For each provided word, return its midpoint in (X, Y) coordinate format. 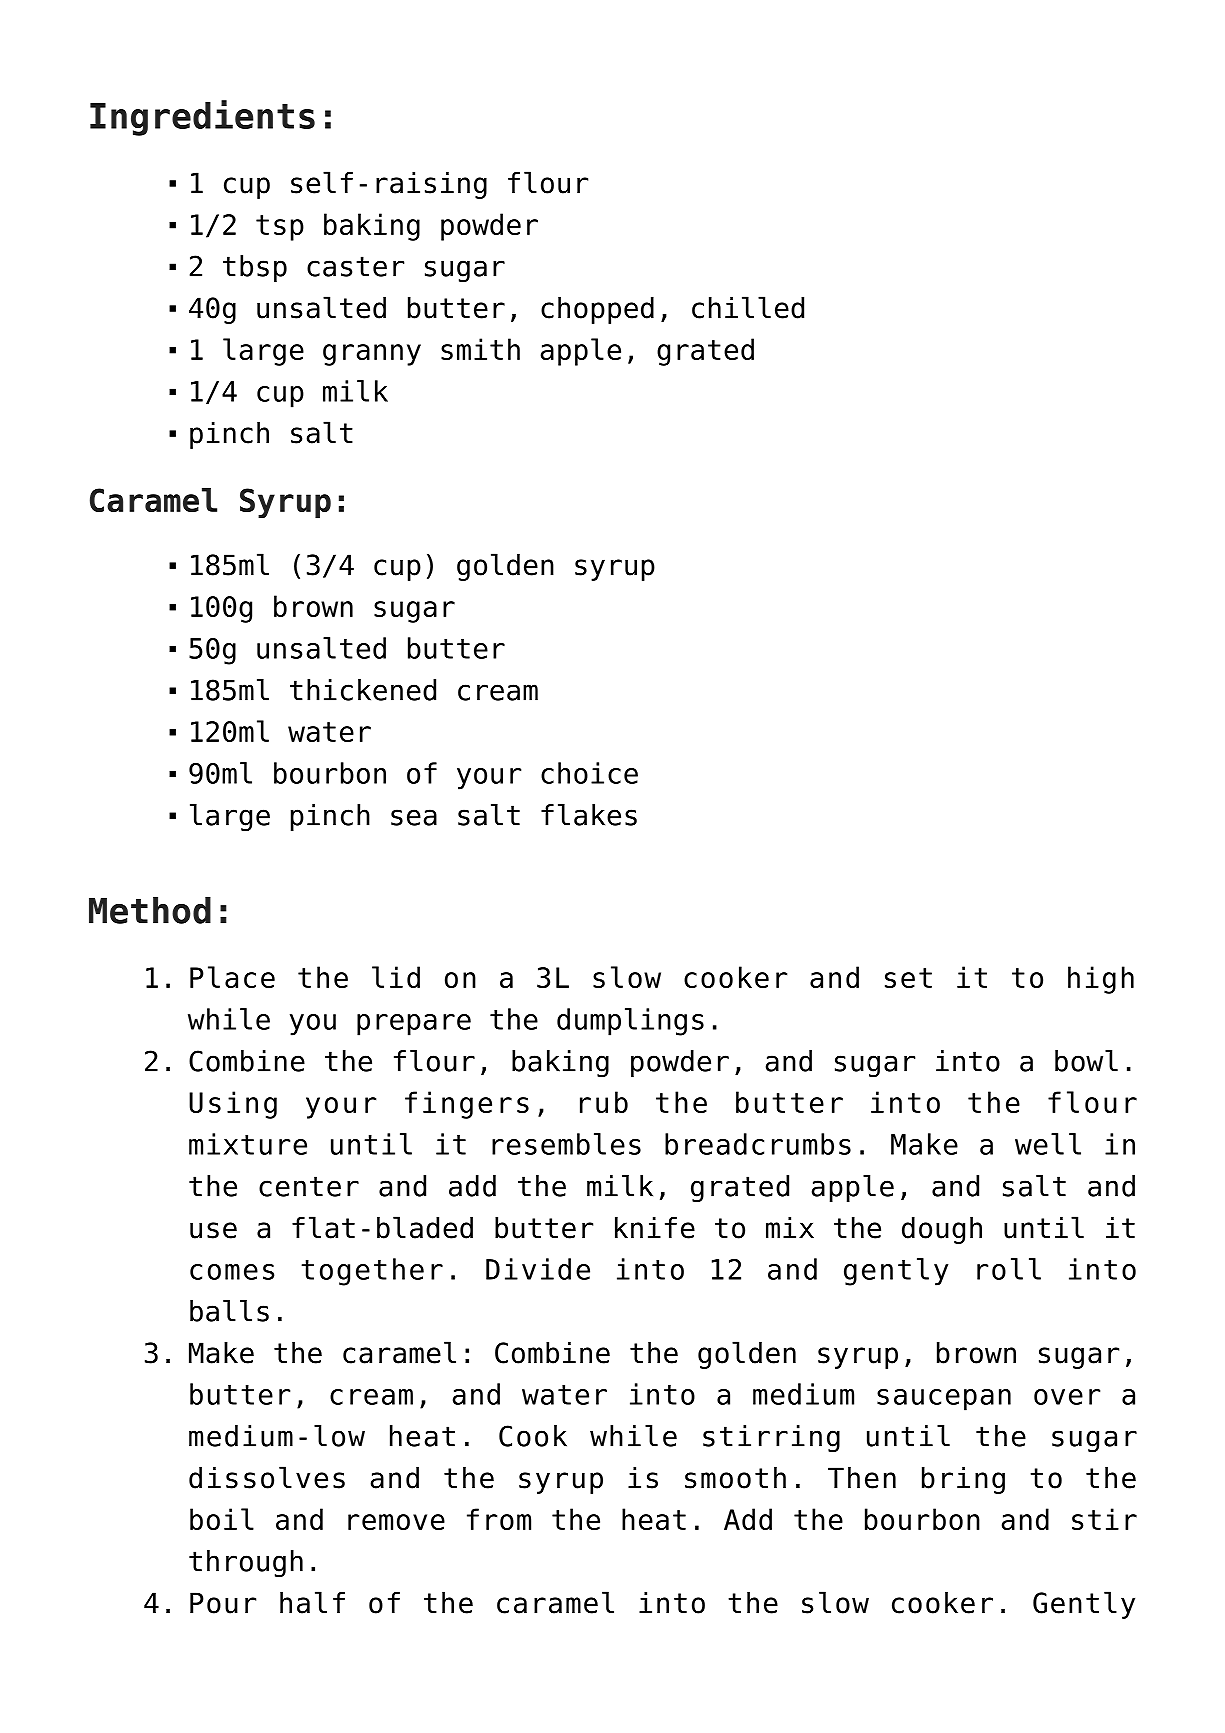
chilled (748, 307)
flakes (589, 815)
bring (963, 1480)
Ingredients (202, 118)
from (499, 1519)
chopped (597, 310)
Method (150, 910)
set (908, 978)
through (246, 1564)
